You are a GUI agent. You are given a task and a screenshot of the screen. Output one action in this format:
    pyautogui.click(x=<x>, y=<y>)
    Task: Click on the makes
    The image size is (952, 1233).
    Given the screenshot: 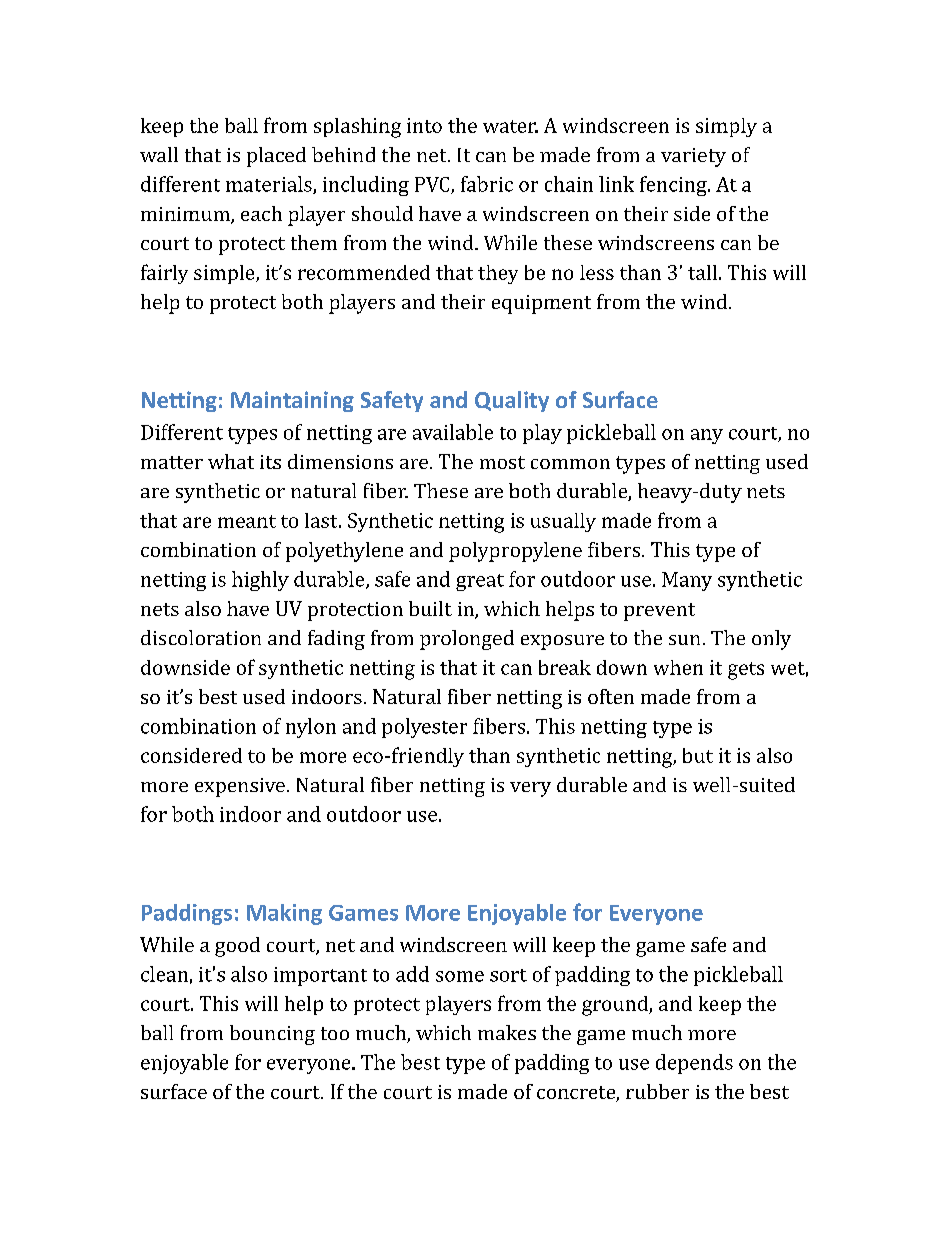 What is the action you would take?
    pyautogui.click(x=507, y=1032)
